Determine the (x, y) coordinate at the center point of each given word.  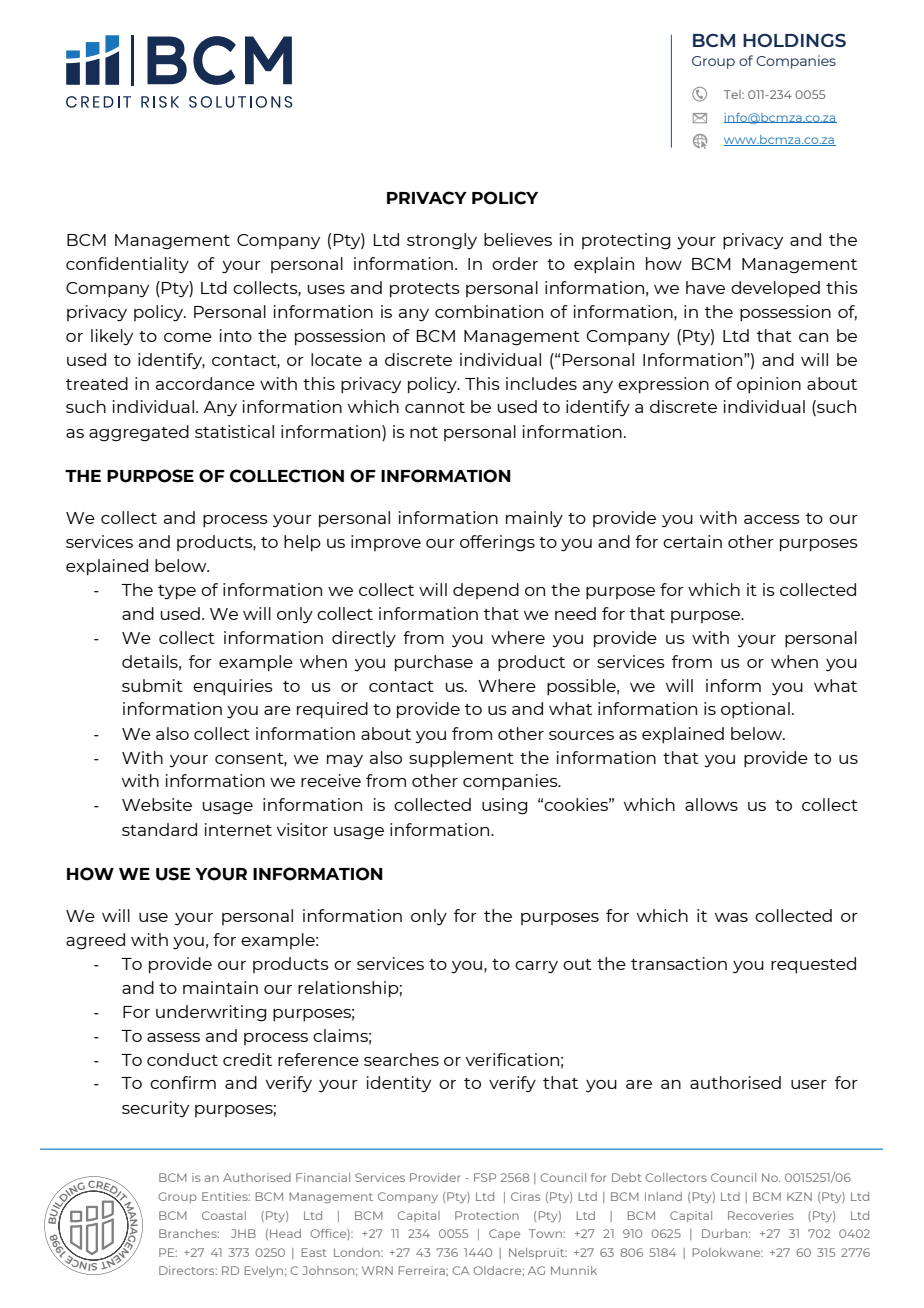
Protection (487, 1215)
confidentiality (127, 265)
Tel (733, 94)
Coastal (224, 1215)
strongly (442, 241)
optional (755, 710)
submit (152, 685)
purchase (434, 663)
